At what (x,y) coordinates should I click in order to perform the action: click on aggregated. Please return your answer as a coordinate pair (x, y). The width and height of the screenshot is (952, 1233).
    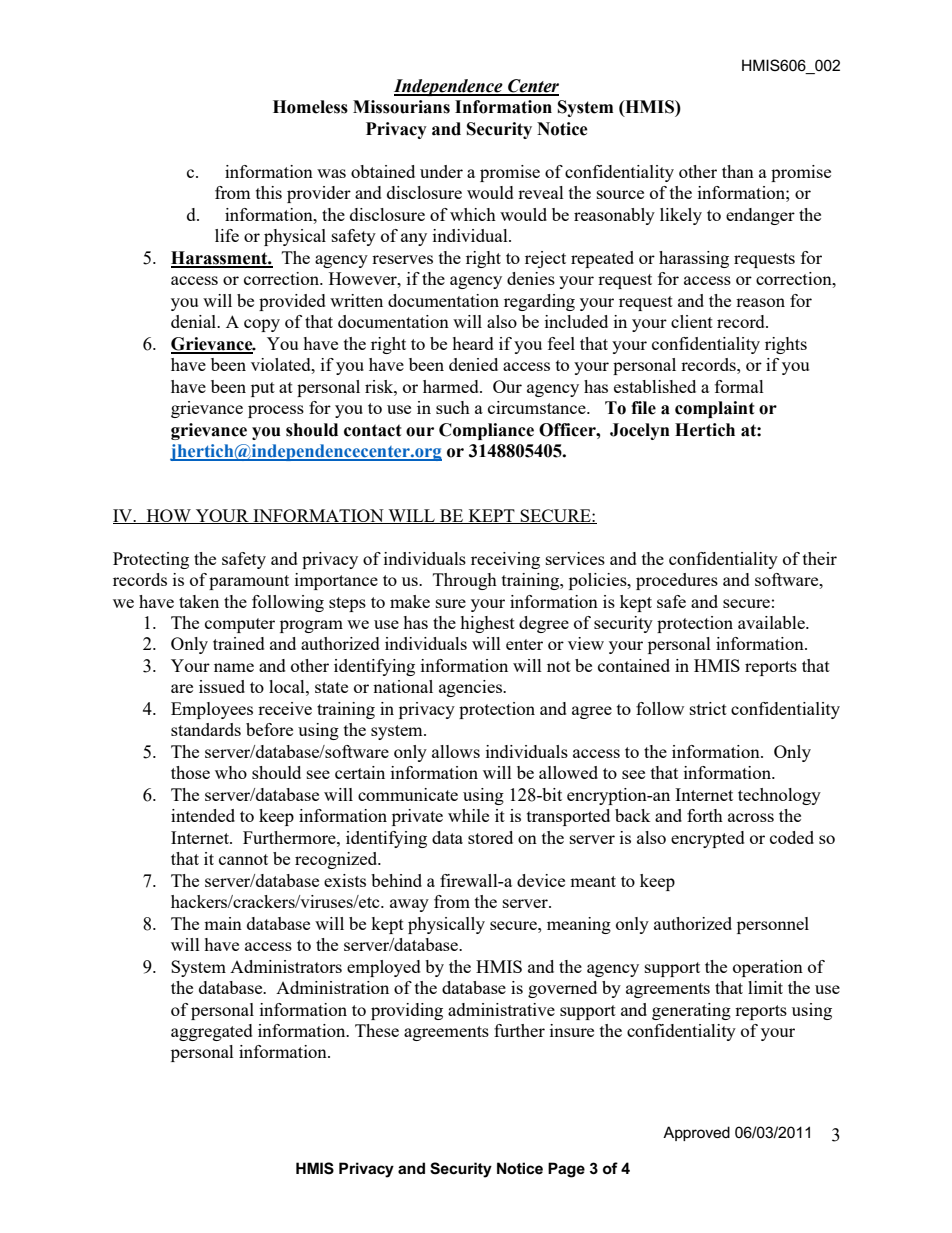
    Looking at the image, I should click on (212, 1032).
